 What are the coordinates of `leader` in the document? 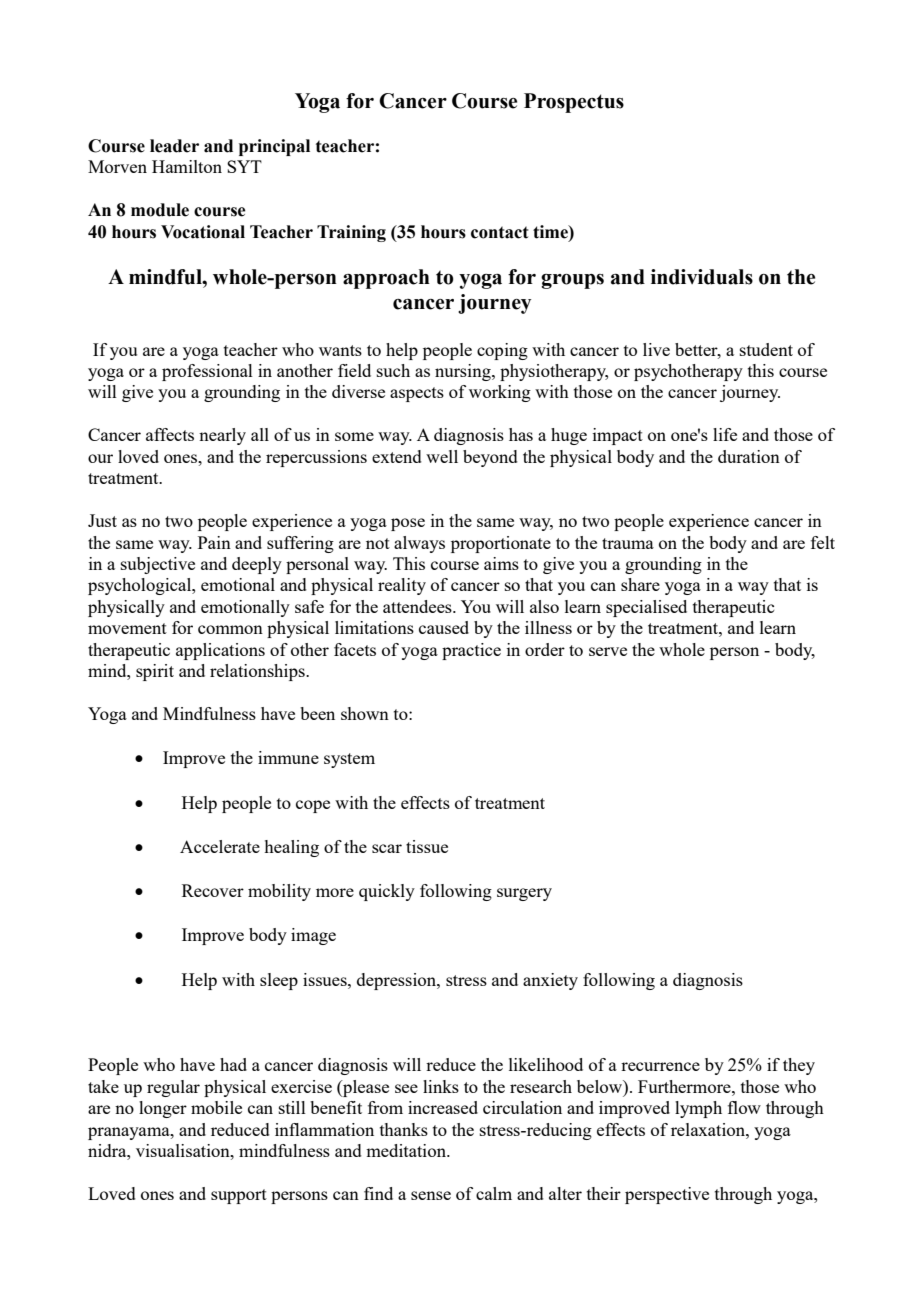 It's located at (174, 146).
